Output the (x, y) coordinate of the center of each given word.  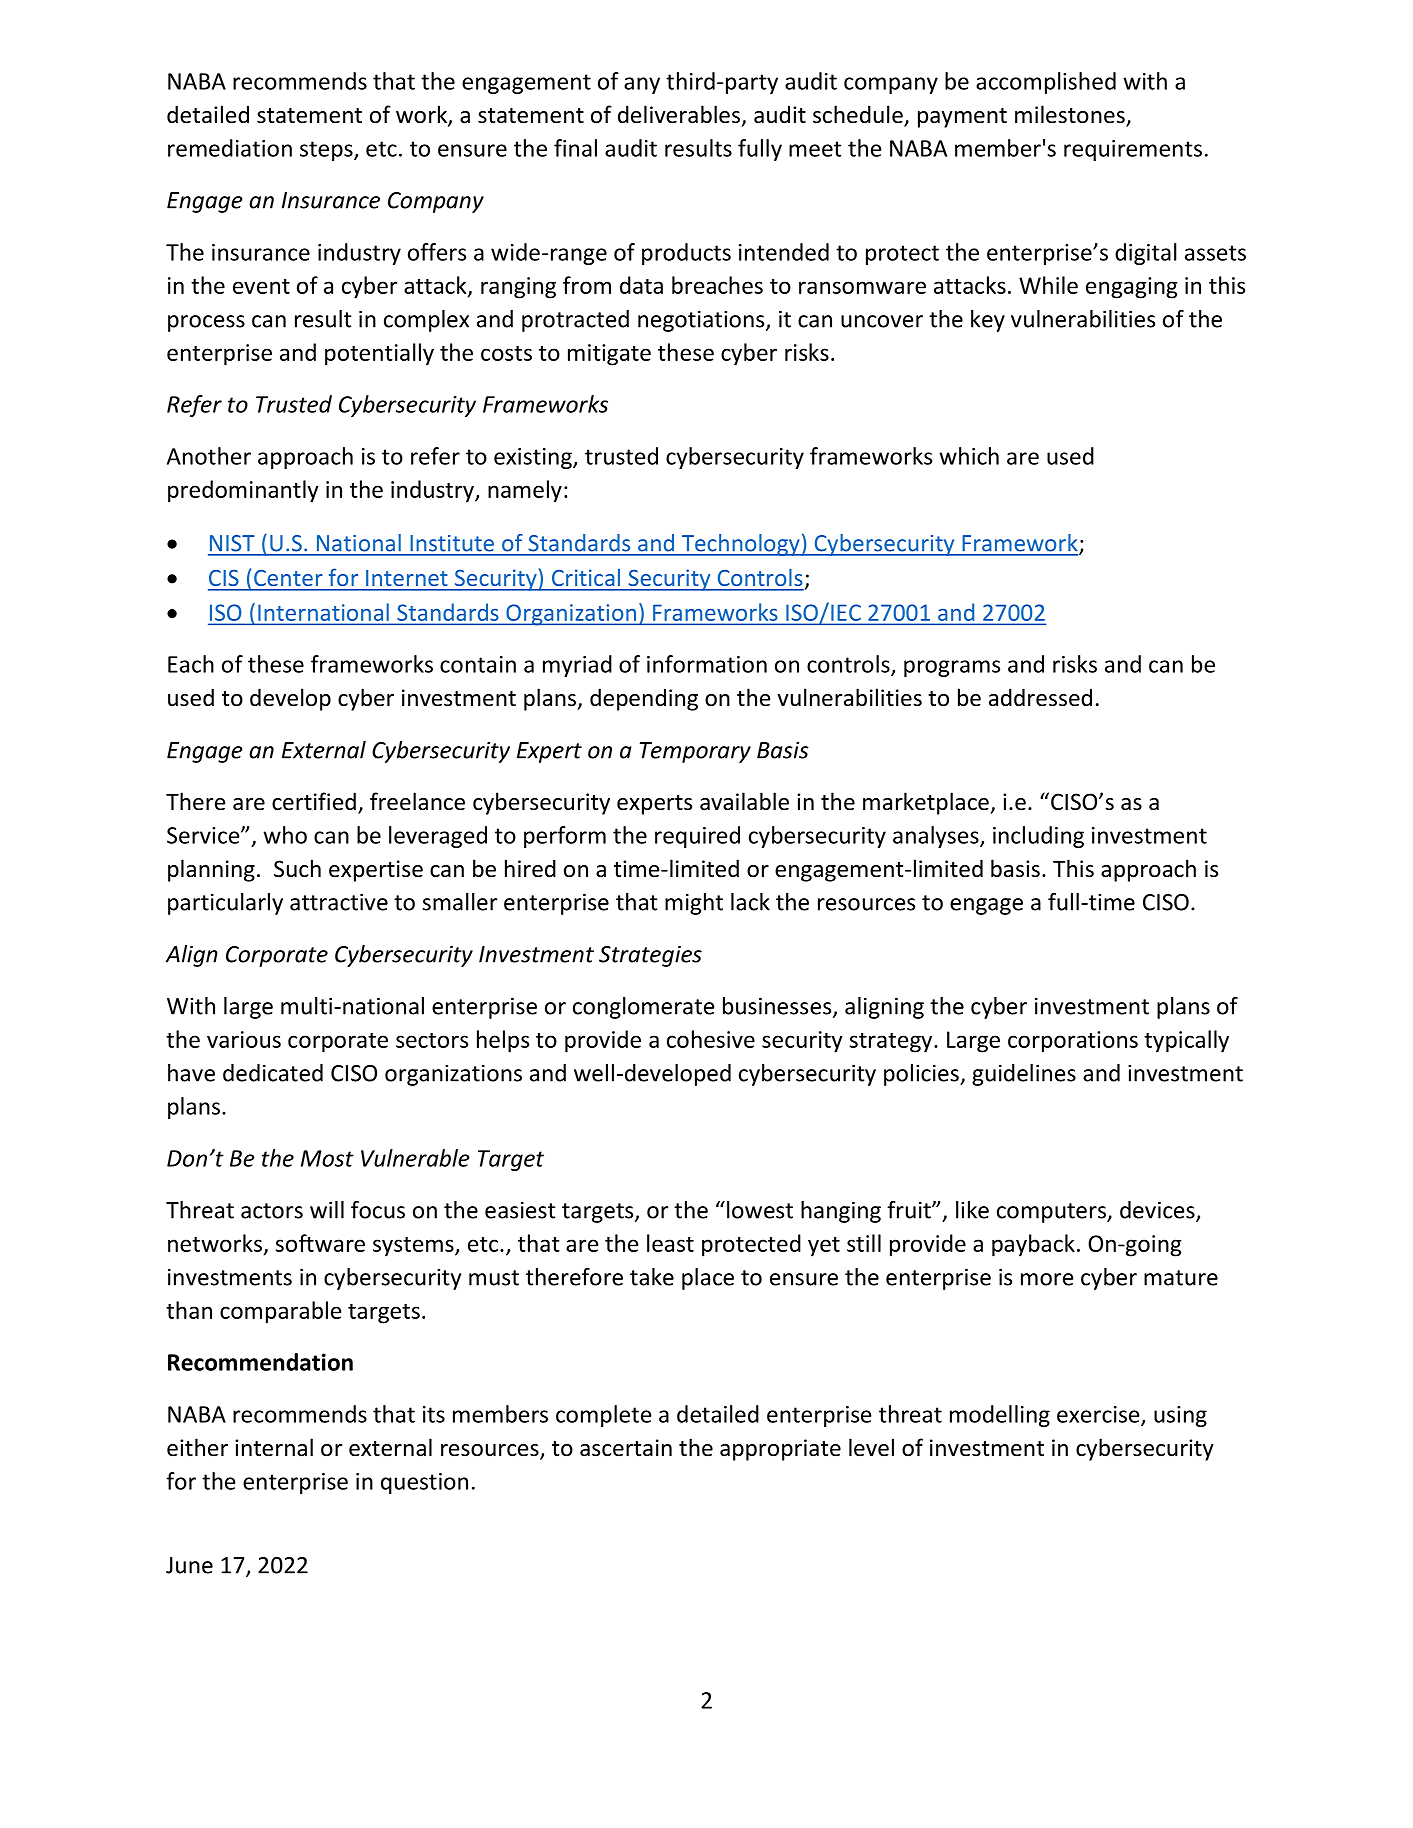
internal (274, 1447)
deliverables (679, 114)
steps (327, 151)
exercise (1099, 1415)
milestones (1071, 115)
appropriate (780, 1450)
